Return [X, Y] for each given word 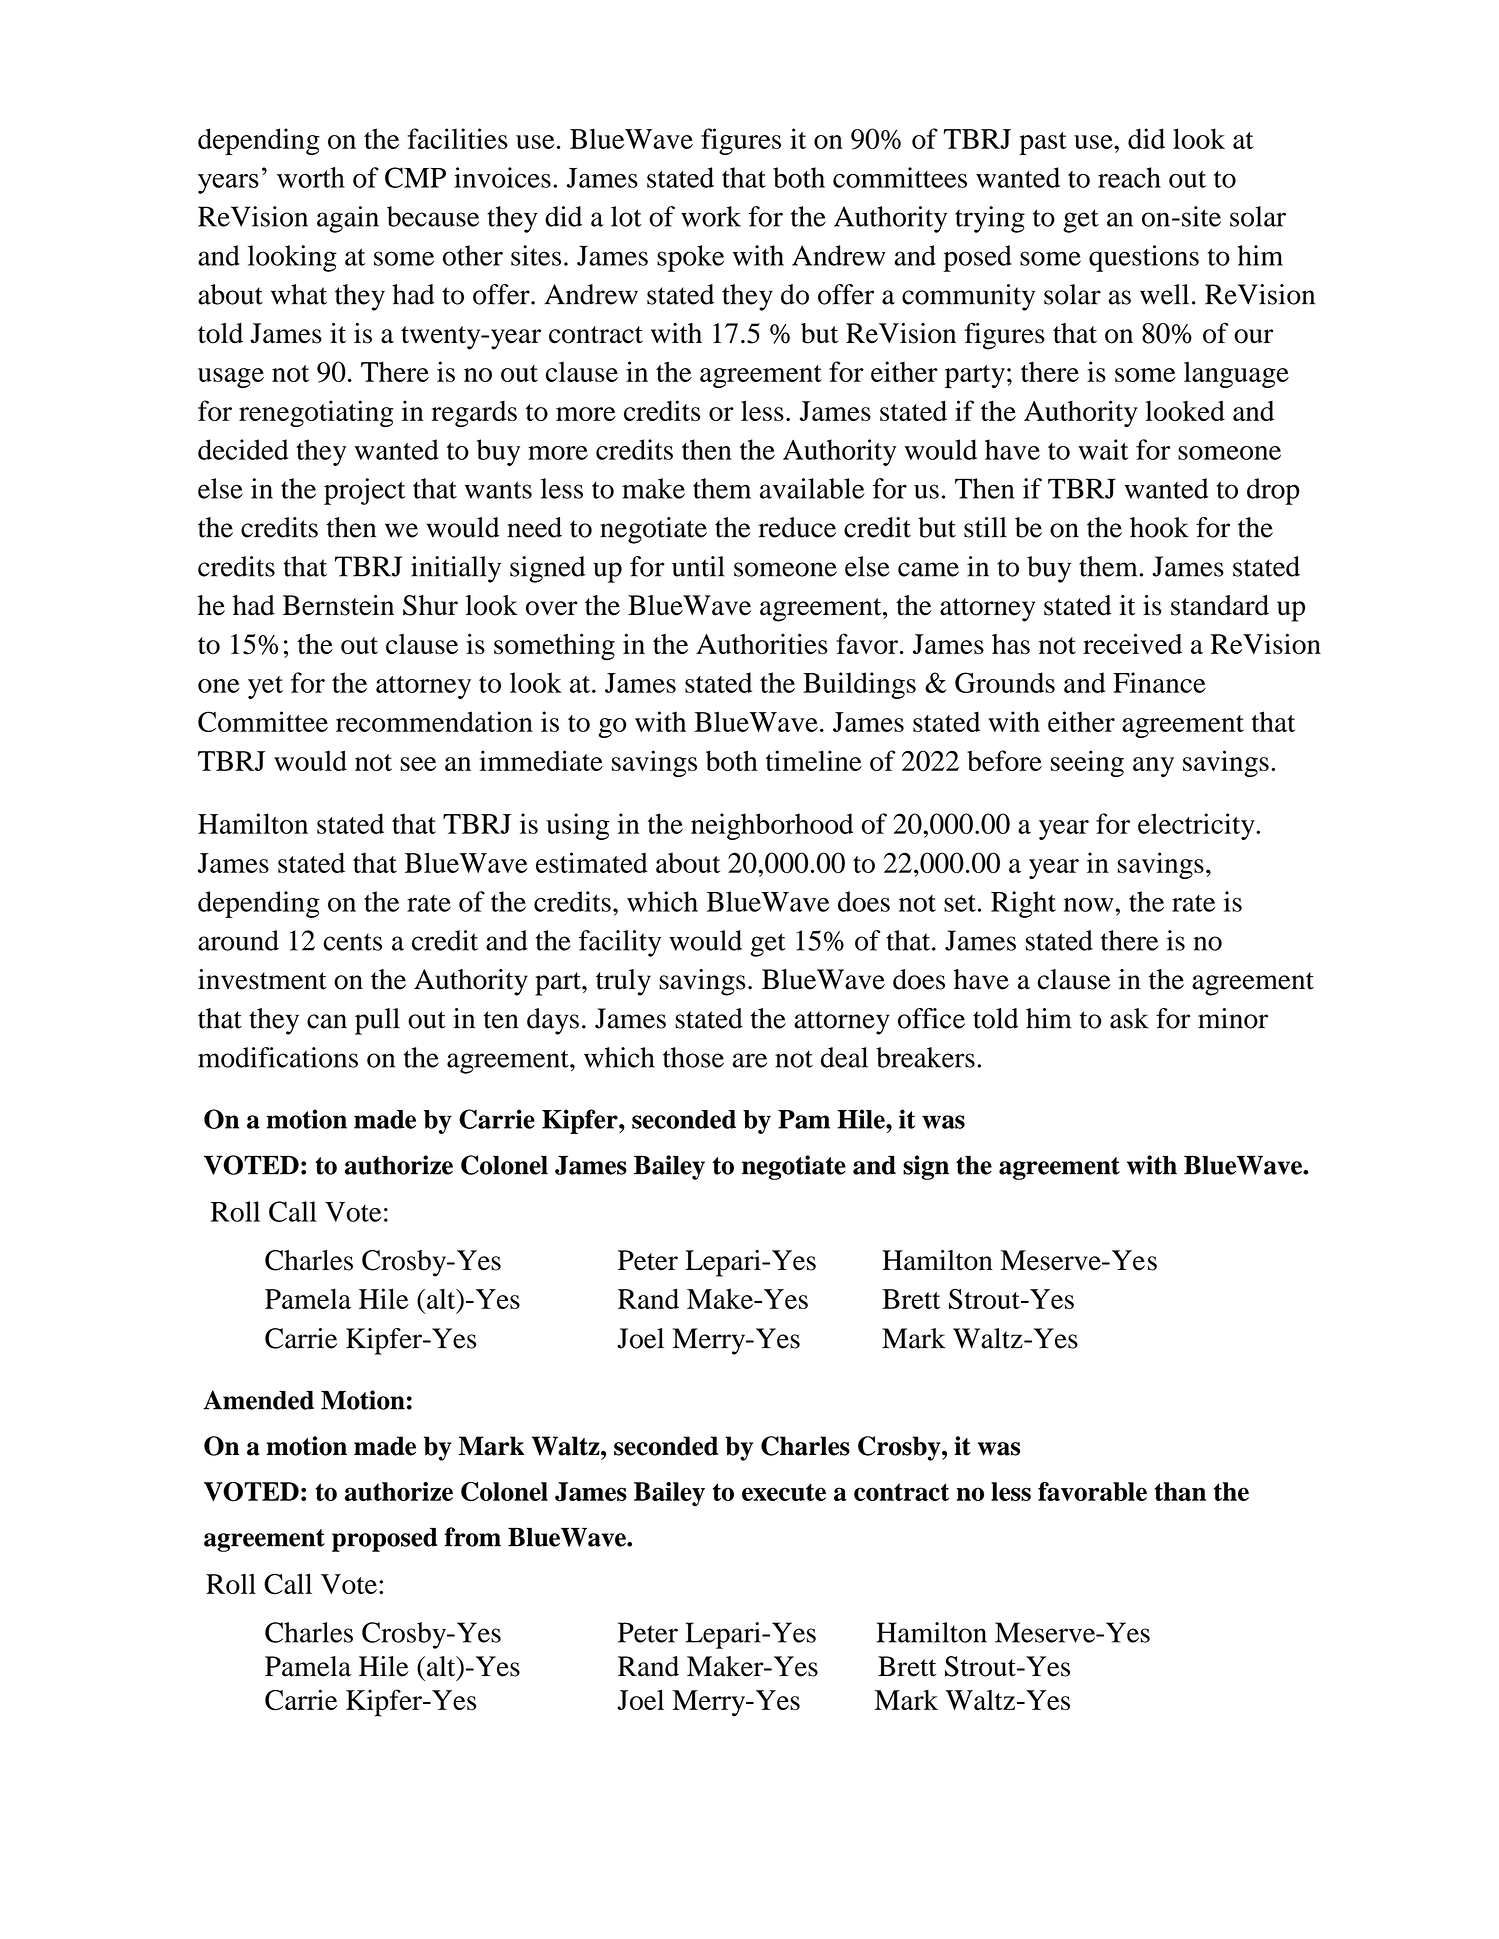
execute [784, 1492]
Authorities [762, 643]
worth [311, 177]
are [749, 1060]
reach [1129, 177]
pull [377, 1021]
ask [1129, 1018]
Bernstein [338, 605]
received [1132, 643]
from [473, 1537]
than [1180, 1491]
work [711, 216]
